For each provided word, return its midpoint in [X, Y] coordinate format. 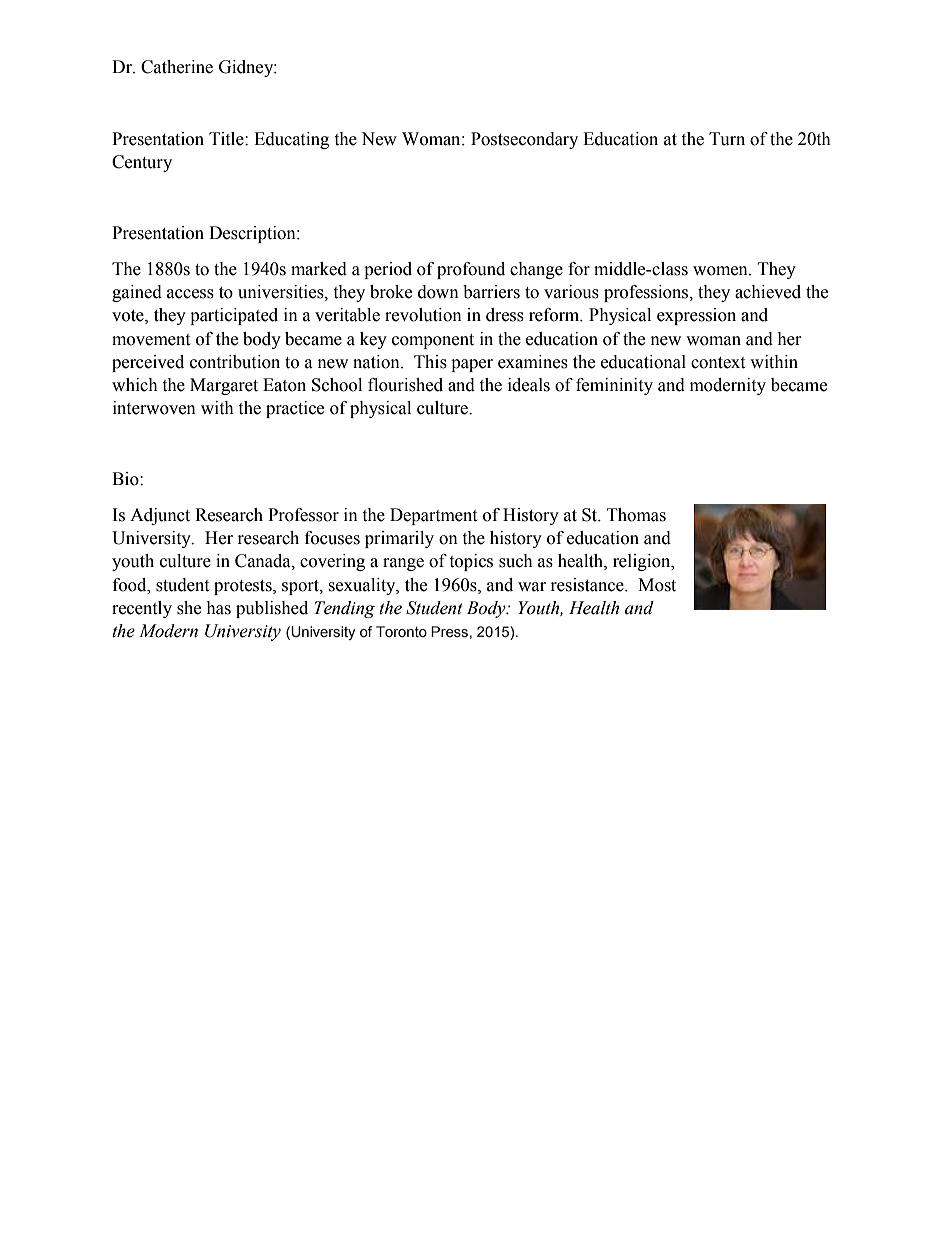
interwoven [154, 408]
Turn [727, 139]
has [218, 608]
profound [471, 270]
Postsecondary [524, 140]
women [721, 271]
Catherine [177, 67]
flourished [405, 385]
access [190, 294]
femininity [614, 386]
